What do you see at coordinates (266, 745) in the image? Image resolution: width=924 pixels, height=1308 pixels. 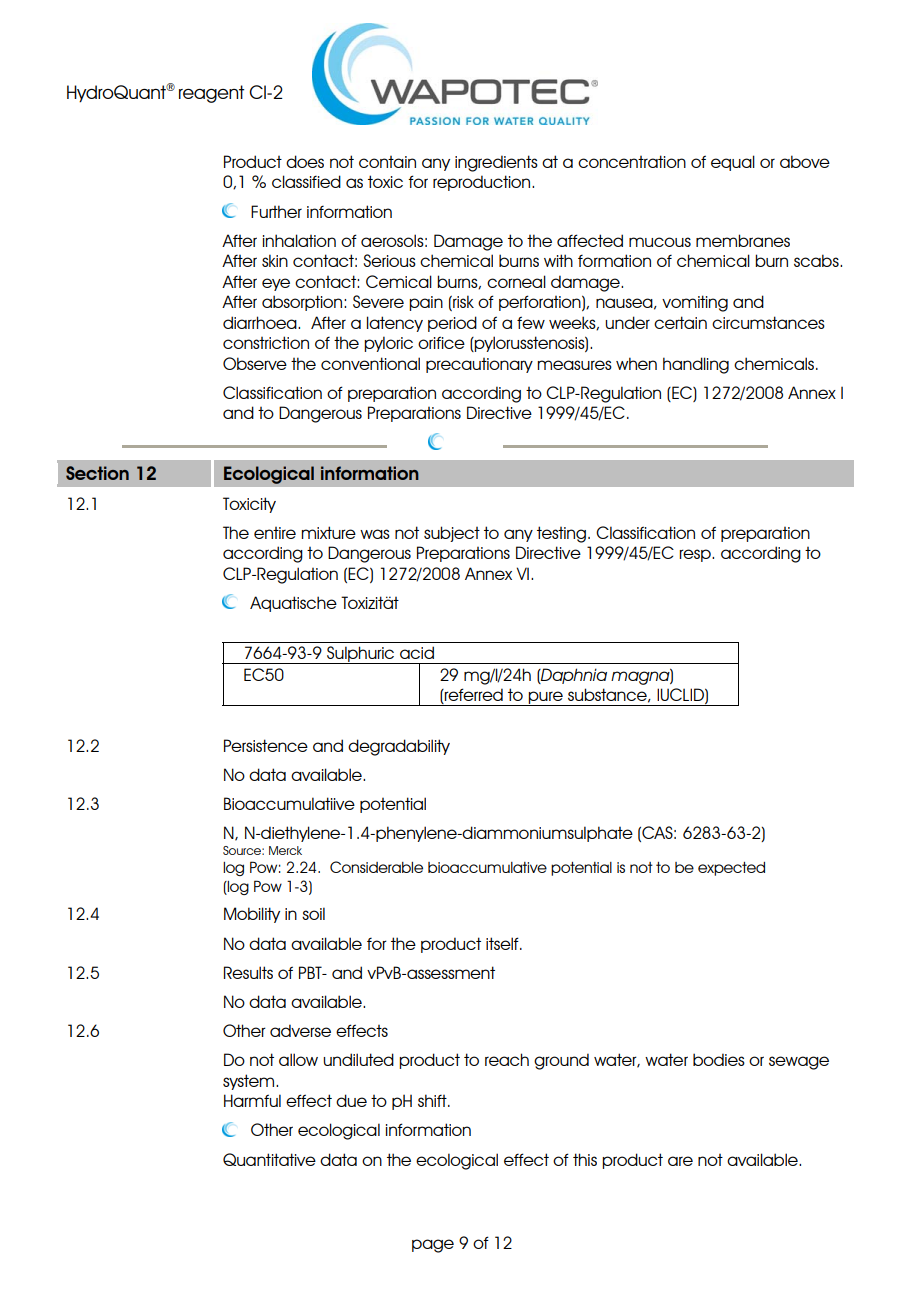 I see `Persistence` at bounding box center [266, 745].
